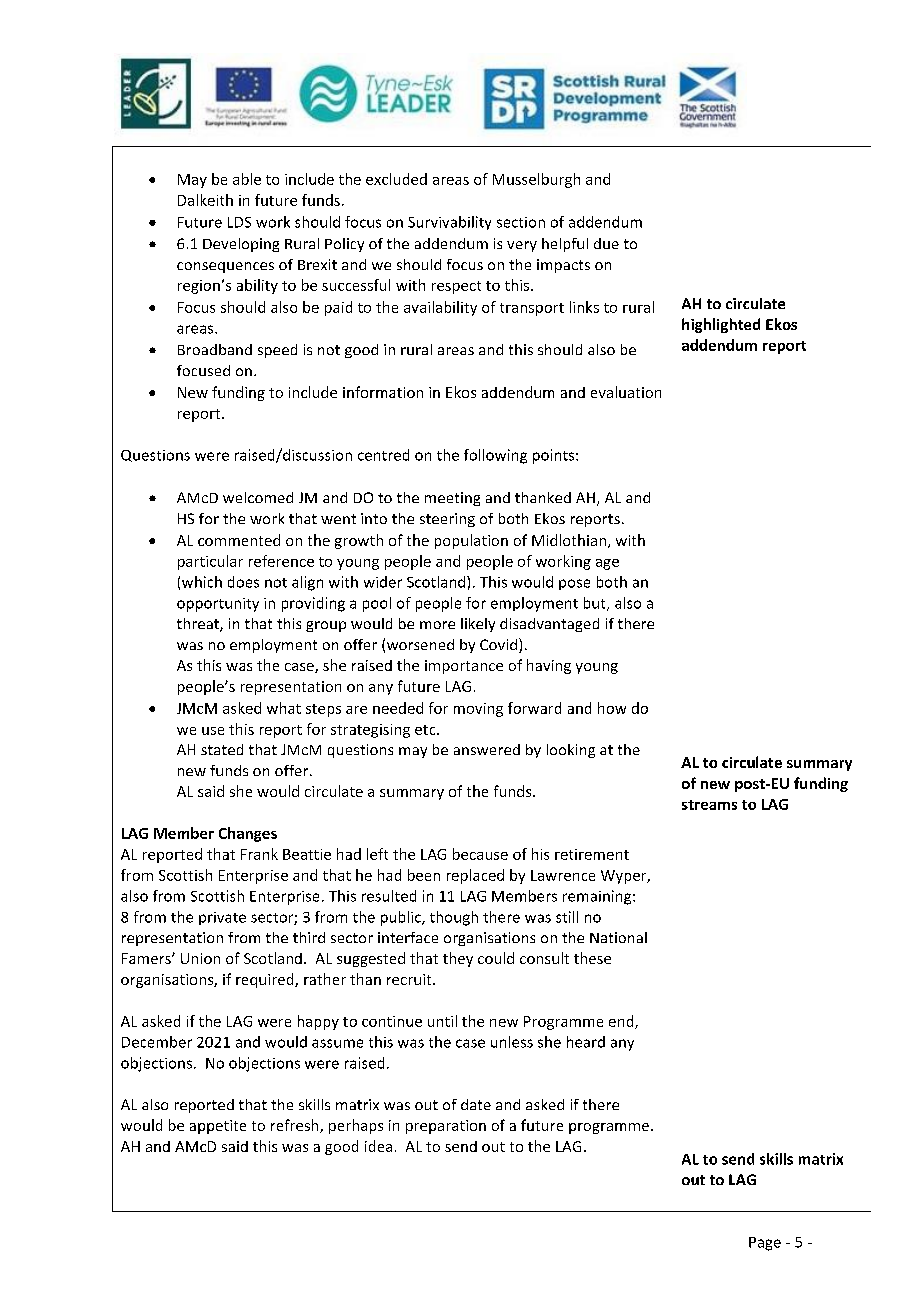 Image resolution: width=924 pixels, height=1308 pixels. Describe the element at coordinates (618, 937) in the document. I see `National` at that location.
